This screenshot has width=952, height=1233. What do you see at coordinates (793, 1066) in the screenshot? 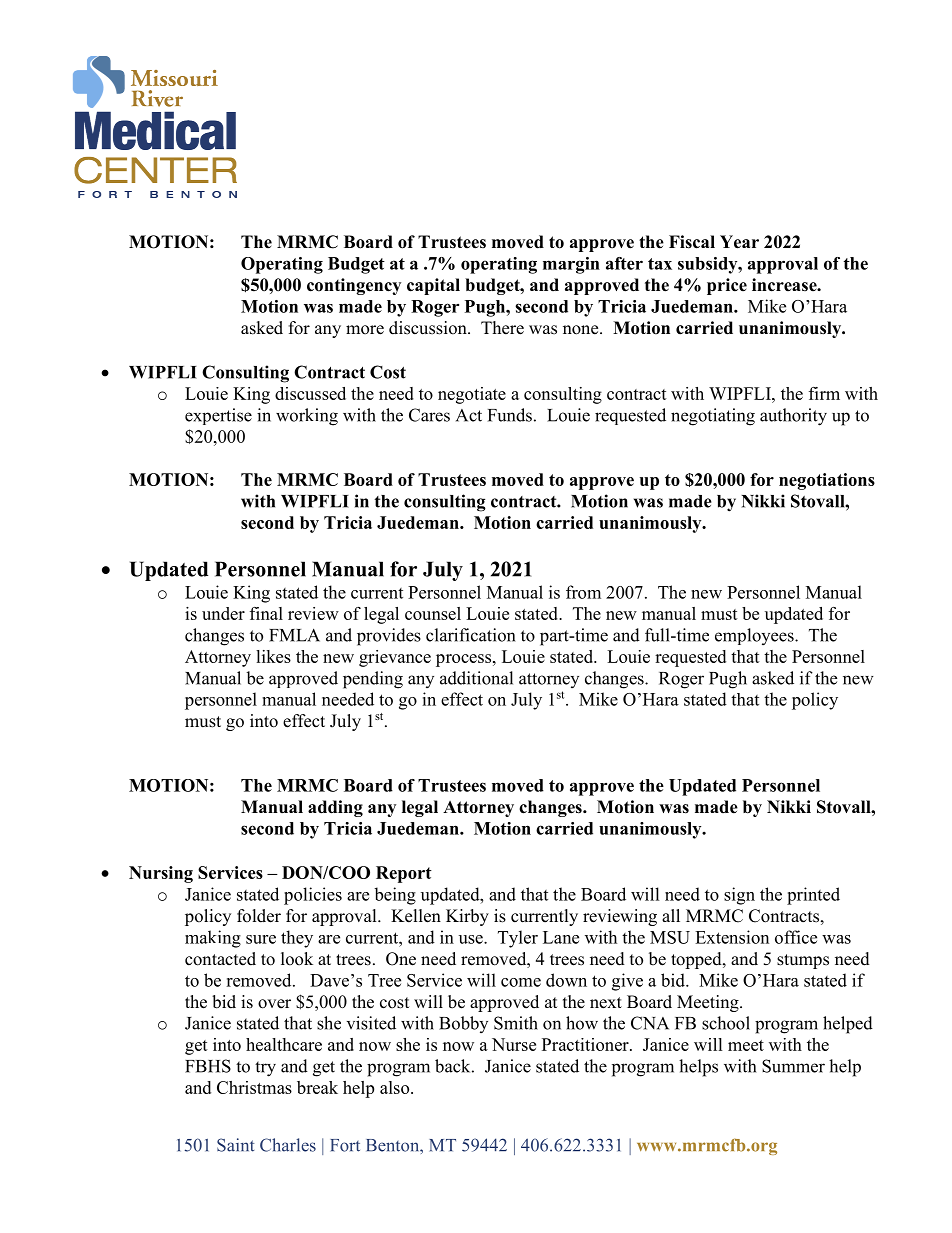
I see `Summer` at bounding box center [793, 1066].
